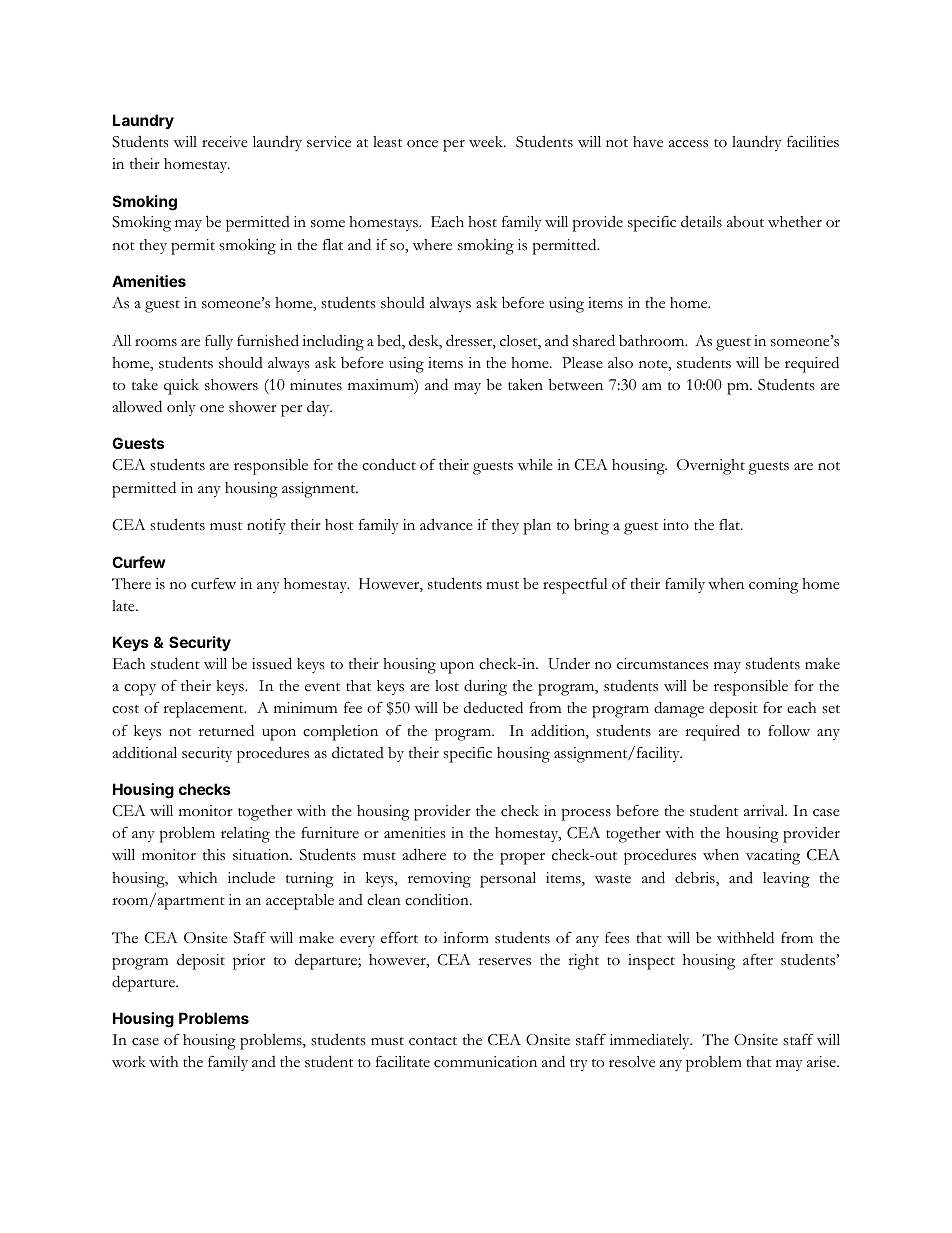 This screenshot has width=952, height=1233. I want to click on receive, so click(225, 142).
